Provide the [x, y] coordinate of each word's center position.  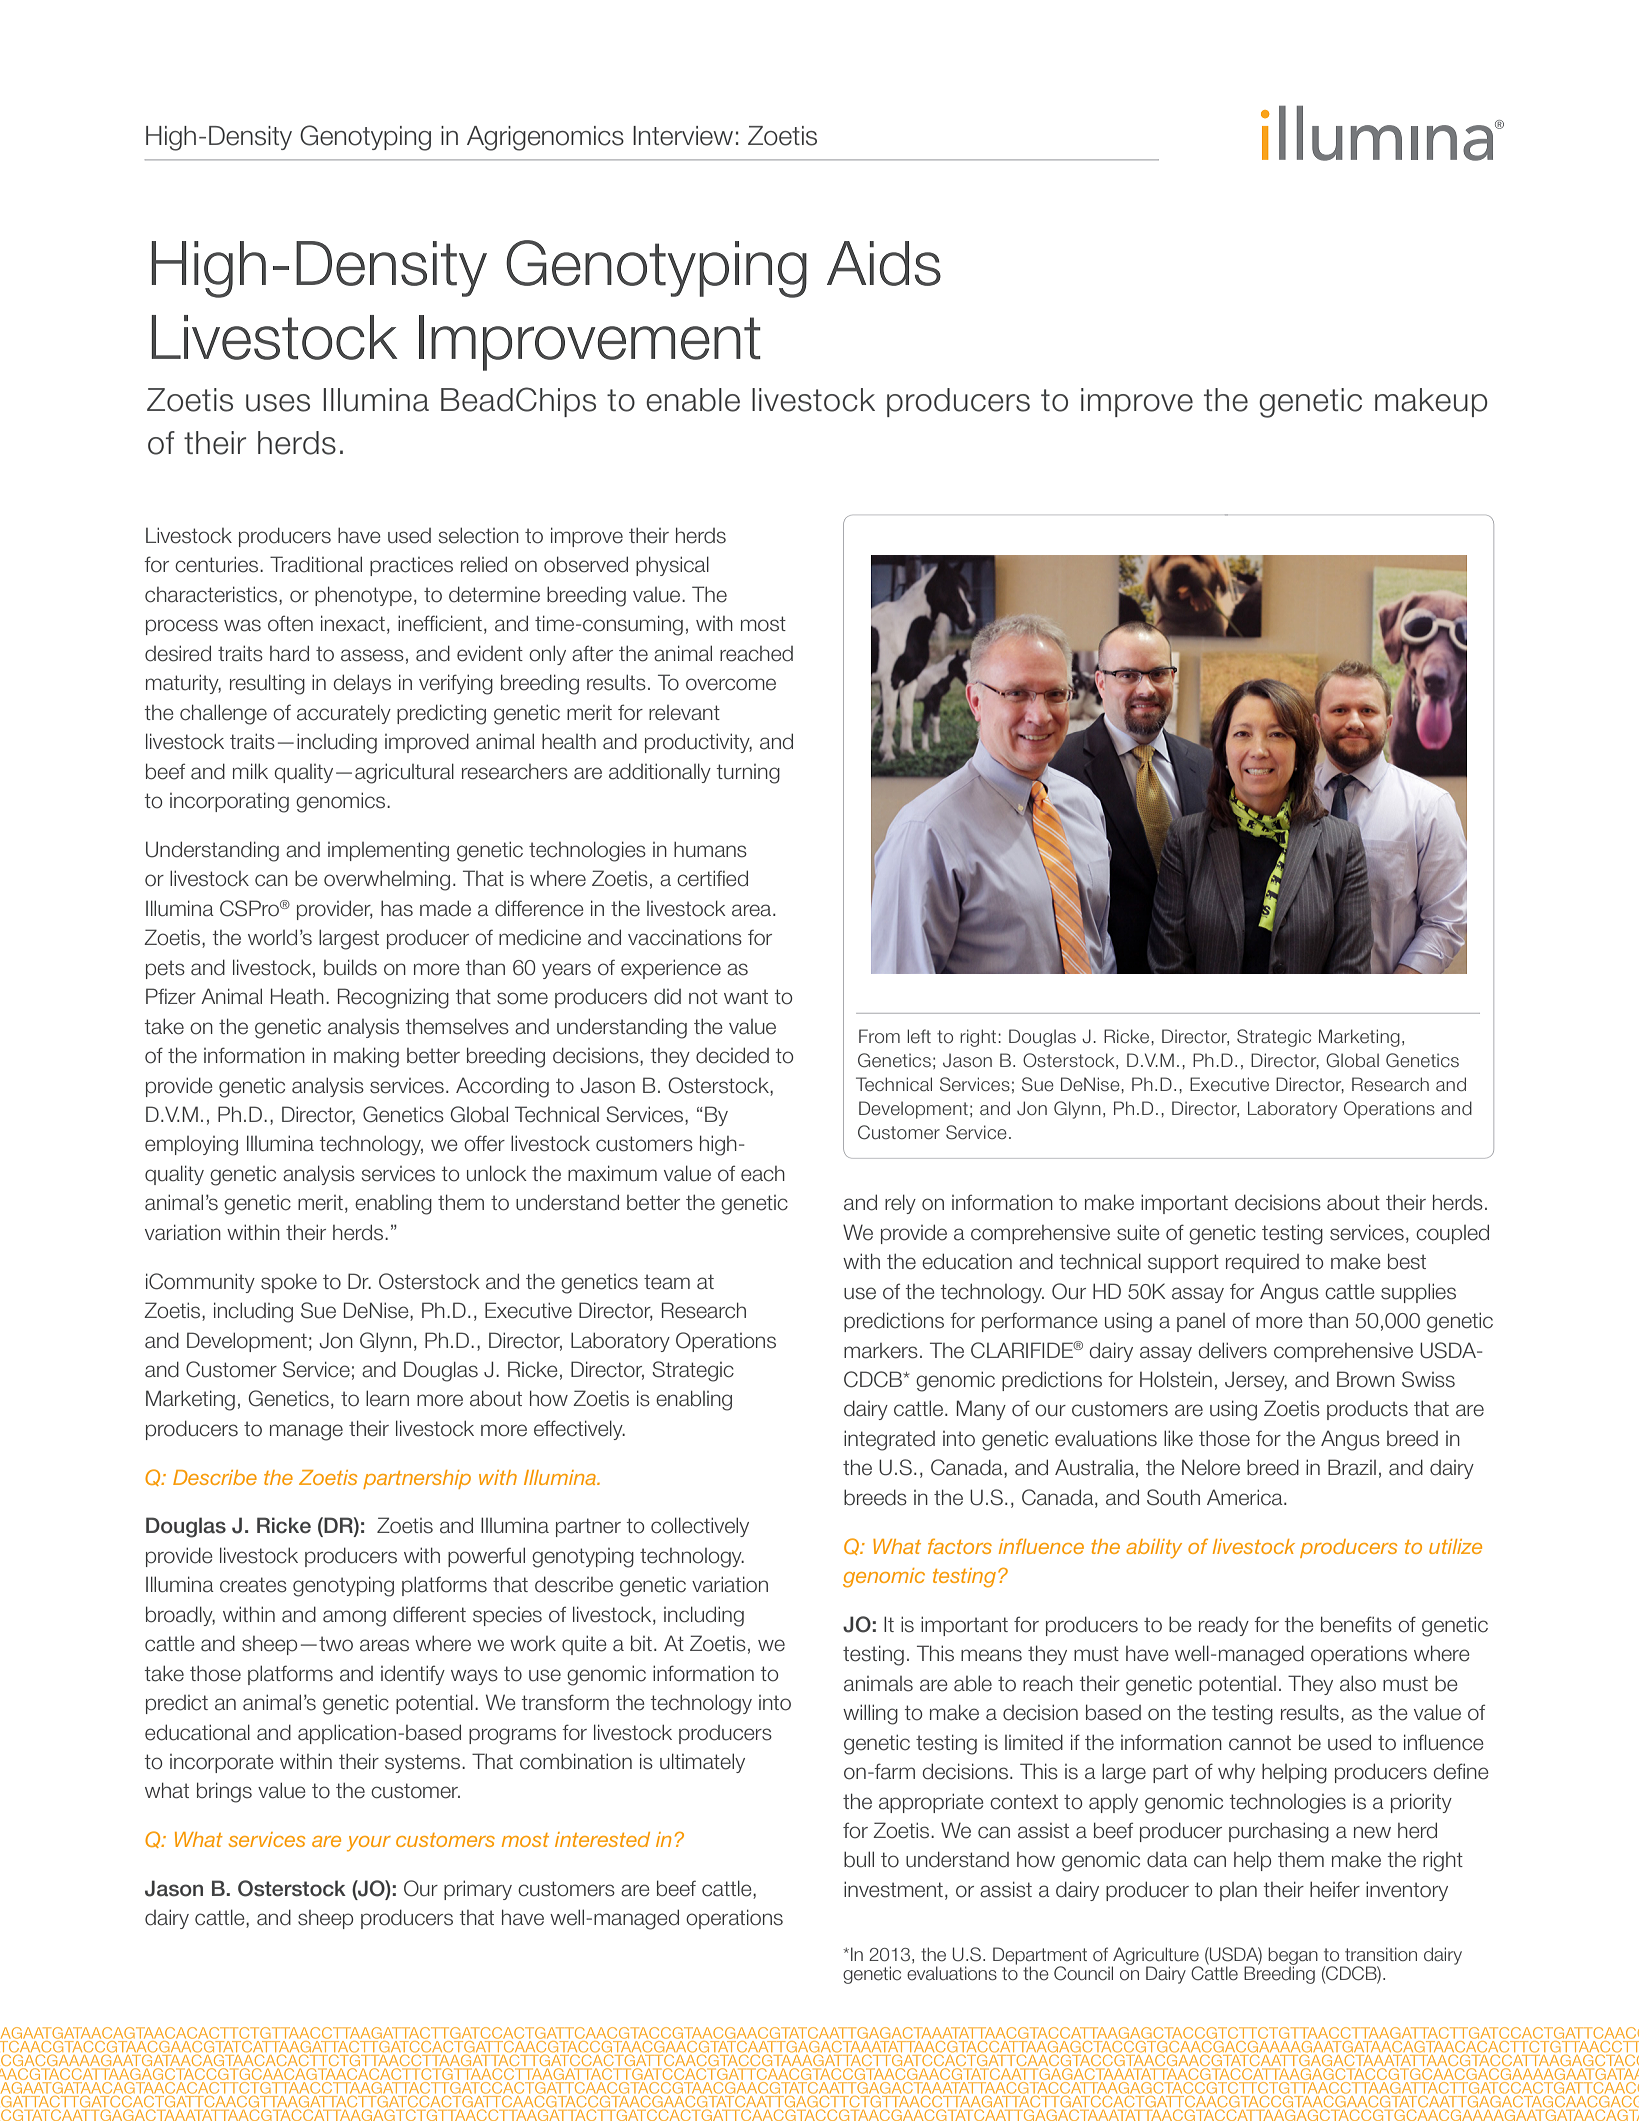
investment [893, 1889]
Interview [683, 136]
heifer [1335, 1889]
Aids [884, 263]
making [366, 1057]
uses [278, 403]
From [879, 1036]
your [369, 1844]
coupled [1452, 1234]
